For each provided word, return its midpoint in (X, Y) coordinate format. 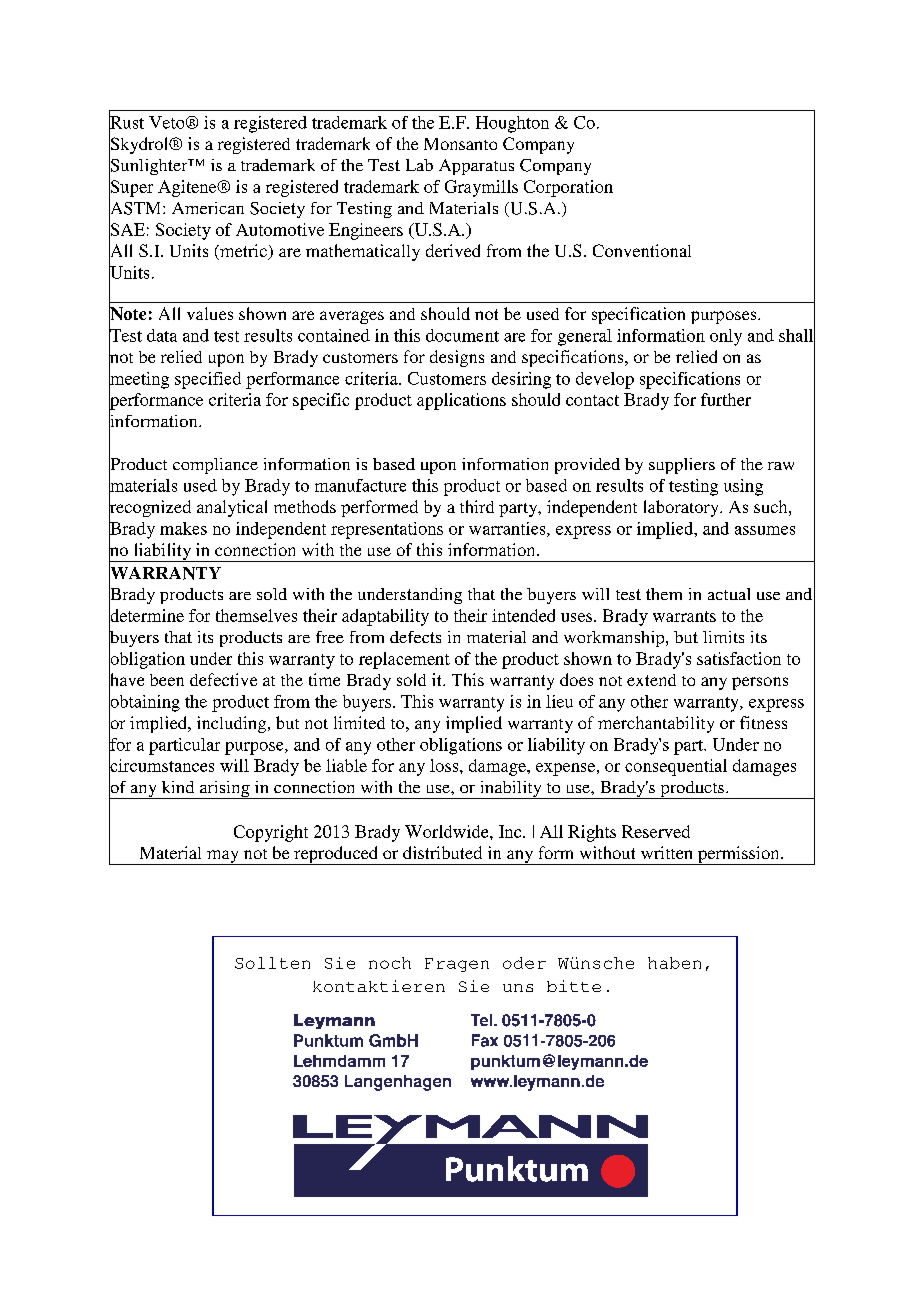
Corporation (568, 188)
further (726, 399)
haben (674, 963)
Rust (126, 122)
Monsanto (460, 144)
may (223, 857)
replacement (404, 660)
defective (223, 679)
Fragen (457, 965)
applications (461, 401)
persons (760, 683)
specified (208, 380)
